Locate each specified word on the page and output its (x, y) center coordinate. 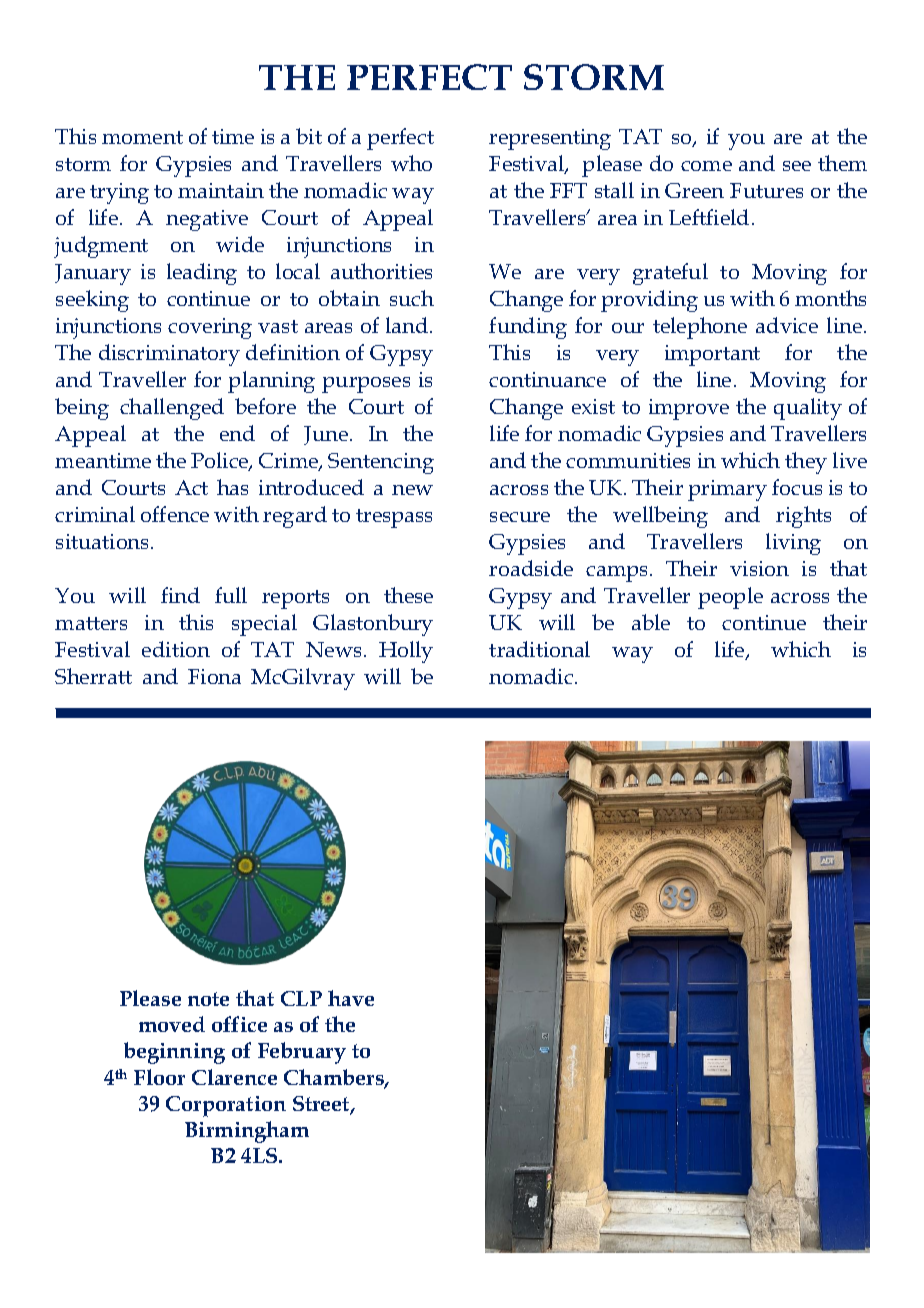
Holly (406, 652)
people (730, 598)
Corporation (226, 1106)
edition (176, 649)
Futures (766, 190)
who (411, 163)
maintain (221, 190)
